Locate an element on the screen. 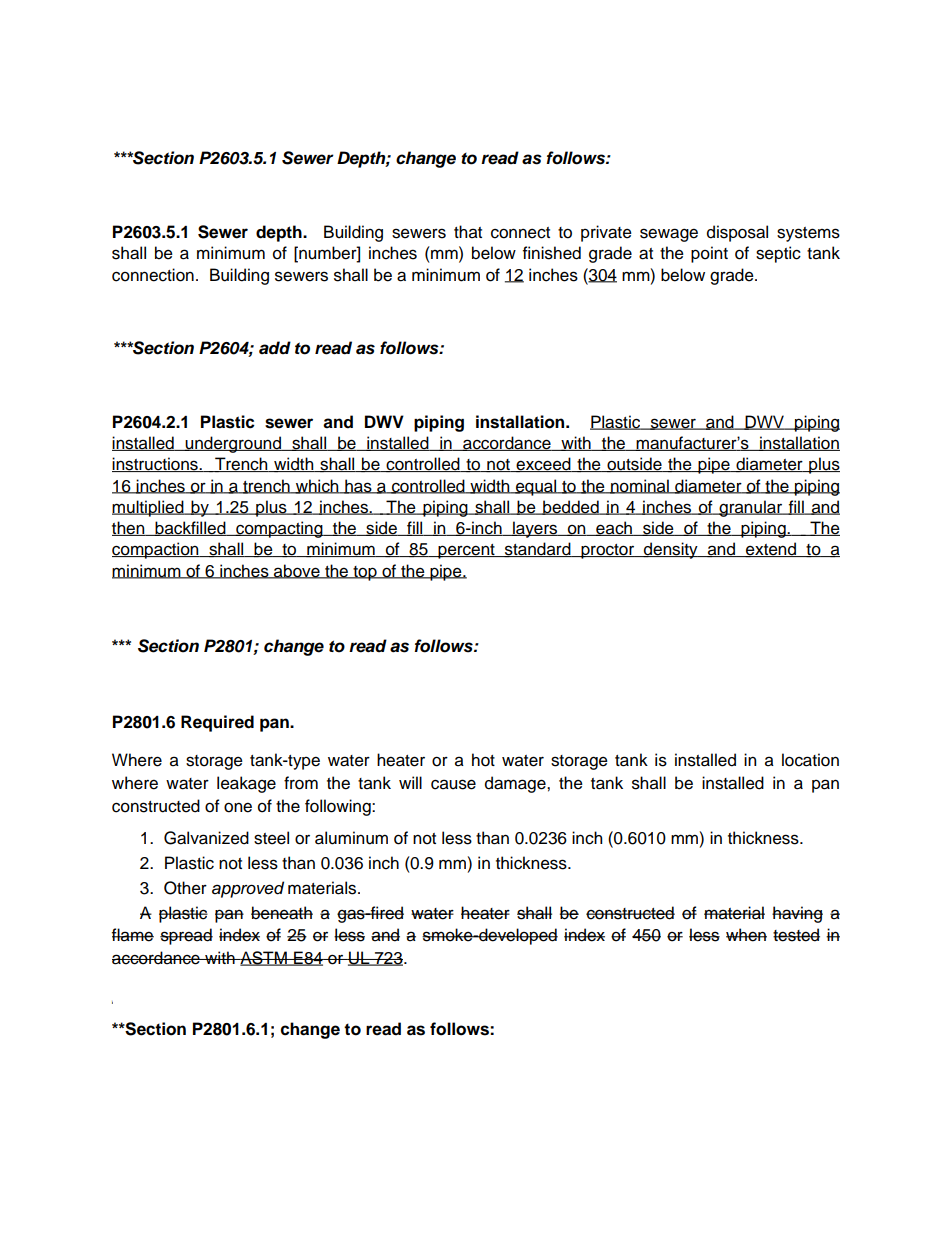 Image resolution: width=952 pixels, height=1233 pixels. Other is located at coordinates (185, 888).
